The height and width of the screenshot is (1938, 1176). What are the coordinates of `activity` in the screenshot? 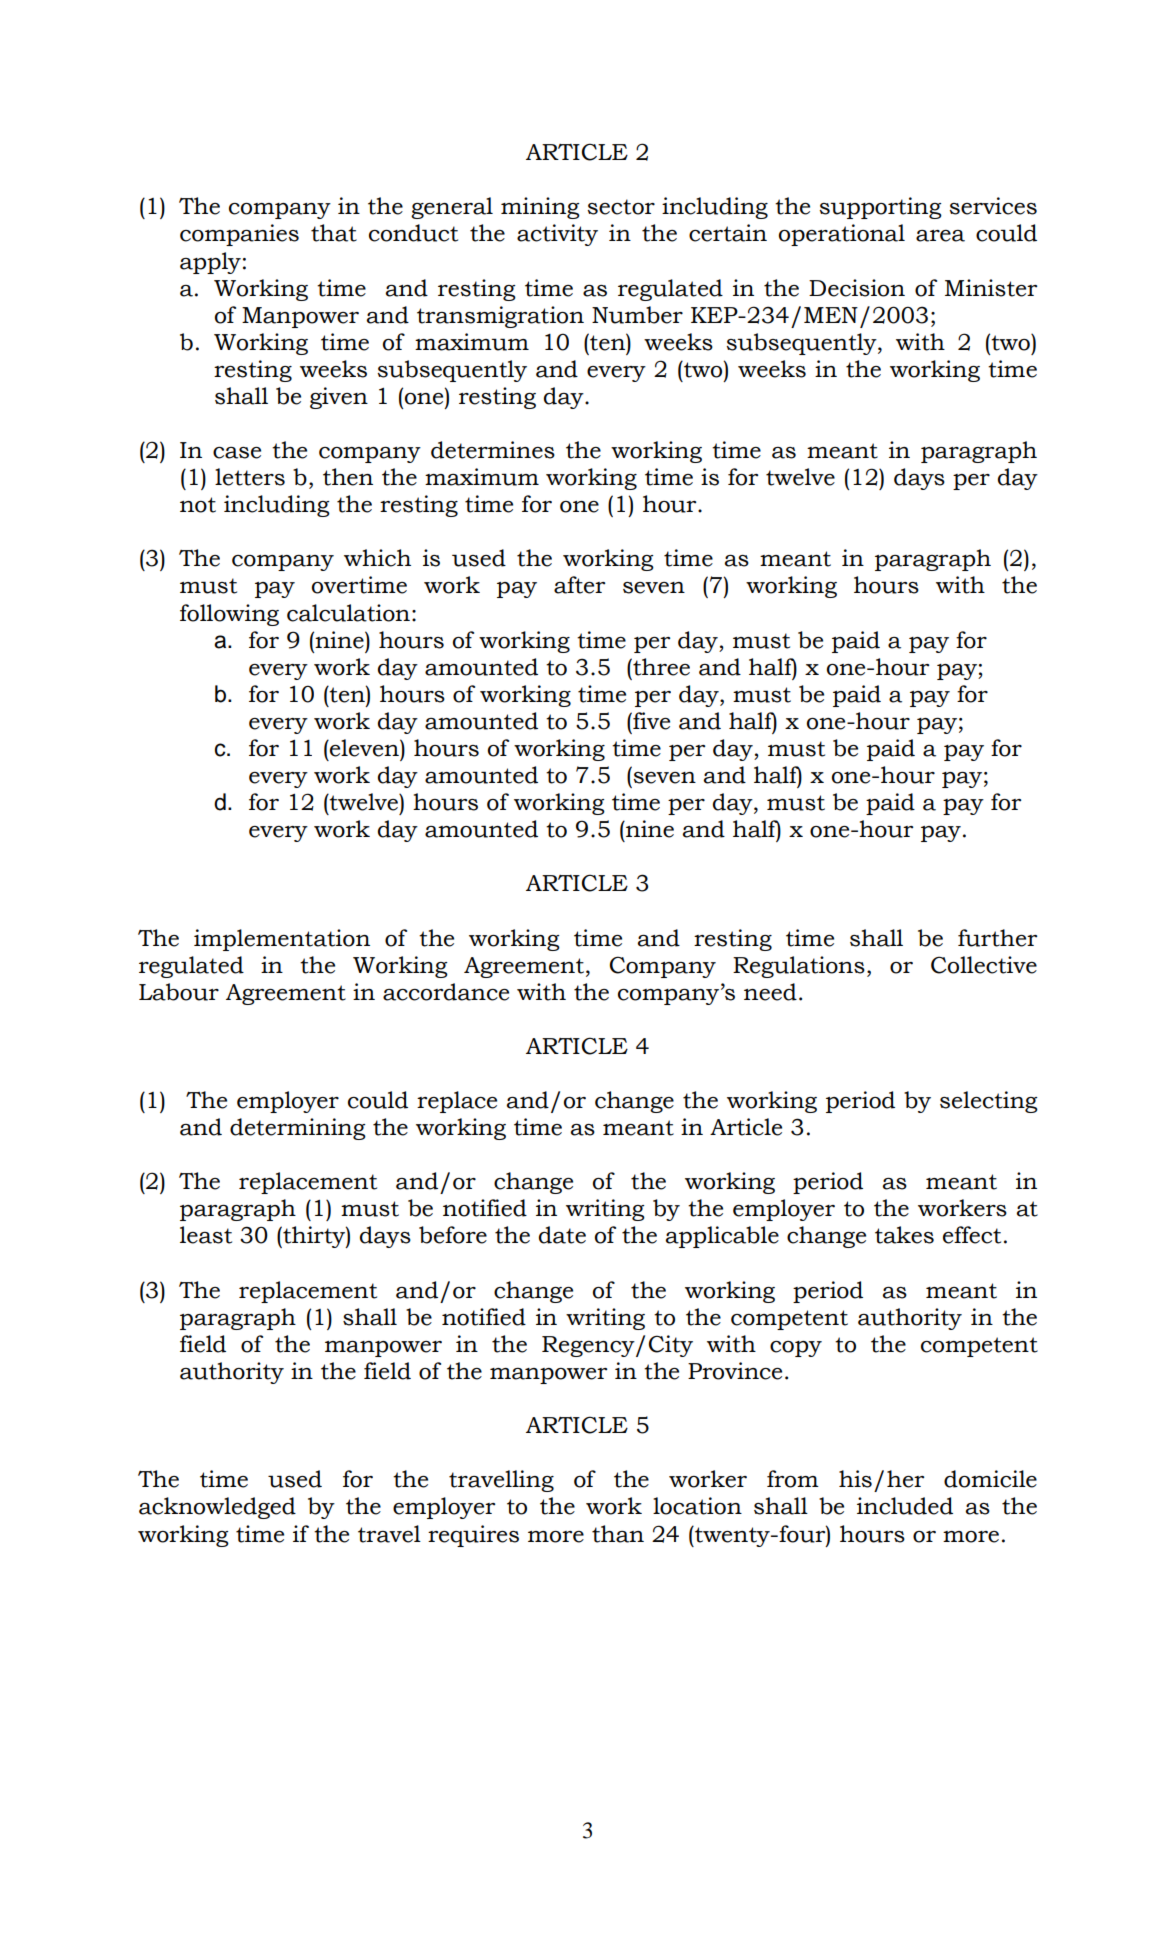 It's located at (557, 235).
